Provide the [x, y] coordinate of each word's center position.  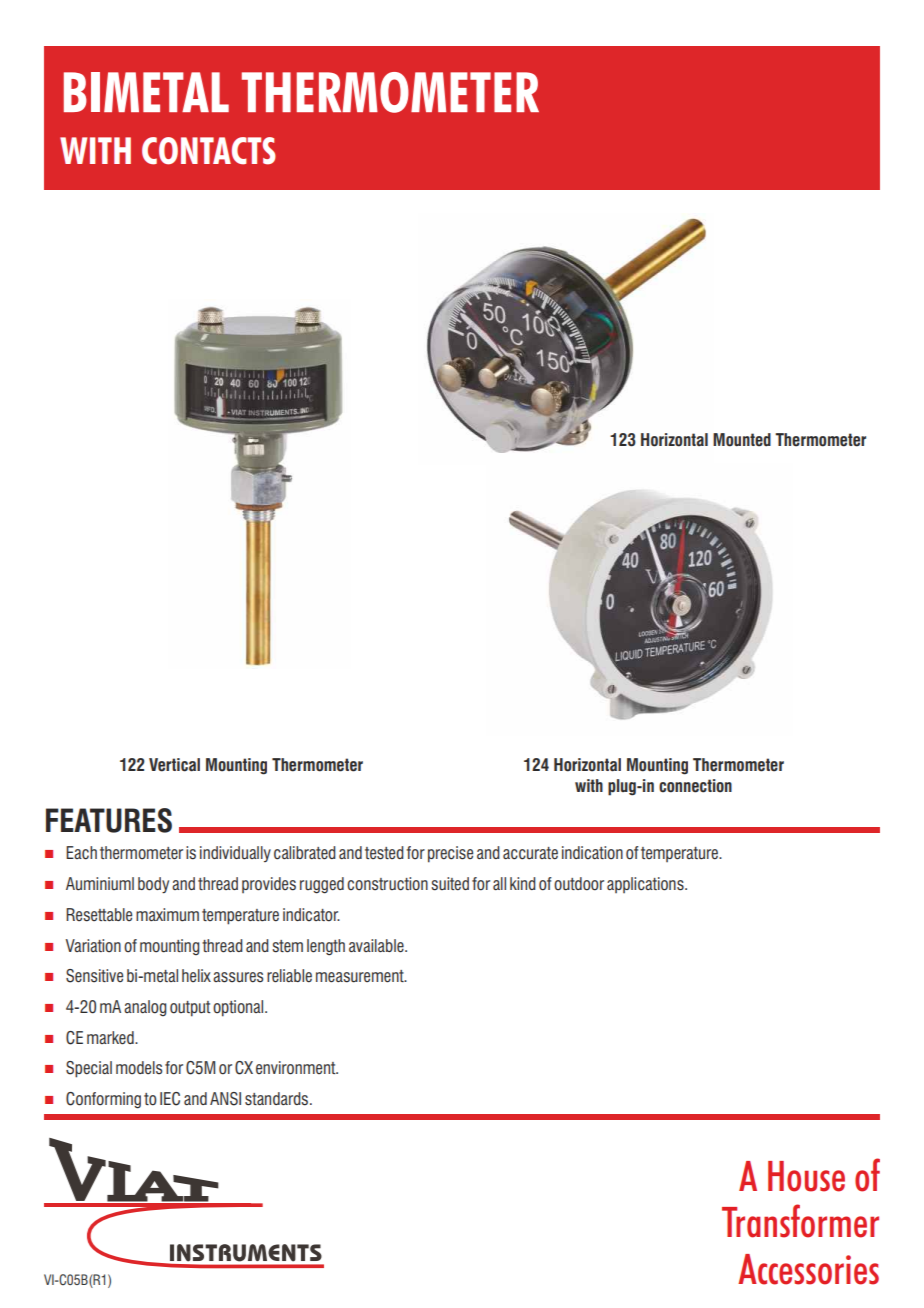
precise [450, 854]
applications [646, 885]
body [153, 885]
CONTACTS [209, 151]
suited [450, 884]
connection [695, 786]
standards [276, 1099]
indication [592, 853]
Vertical [174, 765]
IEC [170, 1099]
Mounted [742, 440]
